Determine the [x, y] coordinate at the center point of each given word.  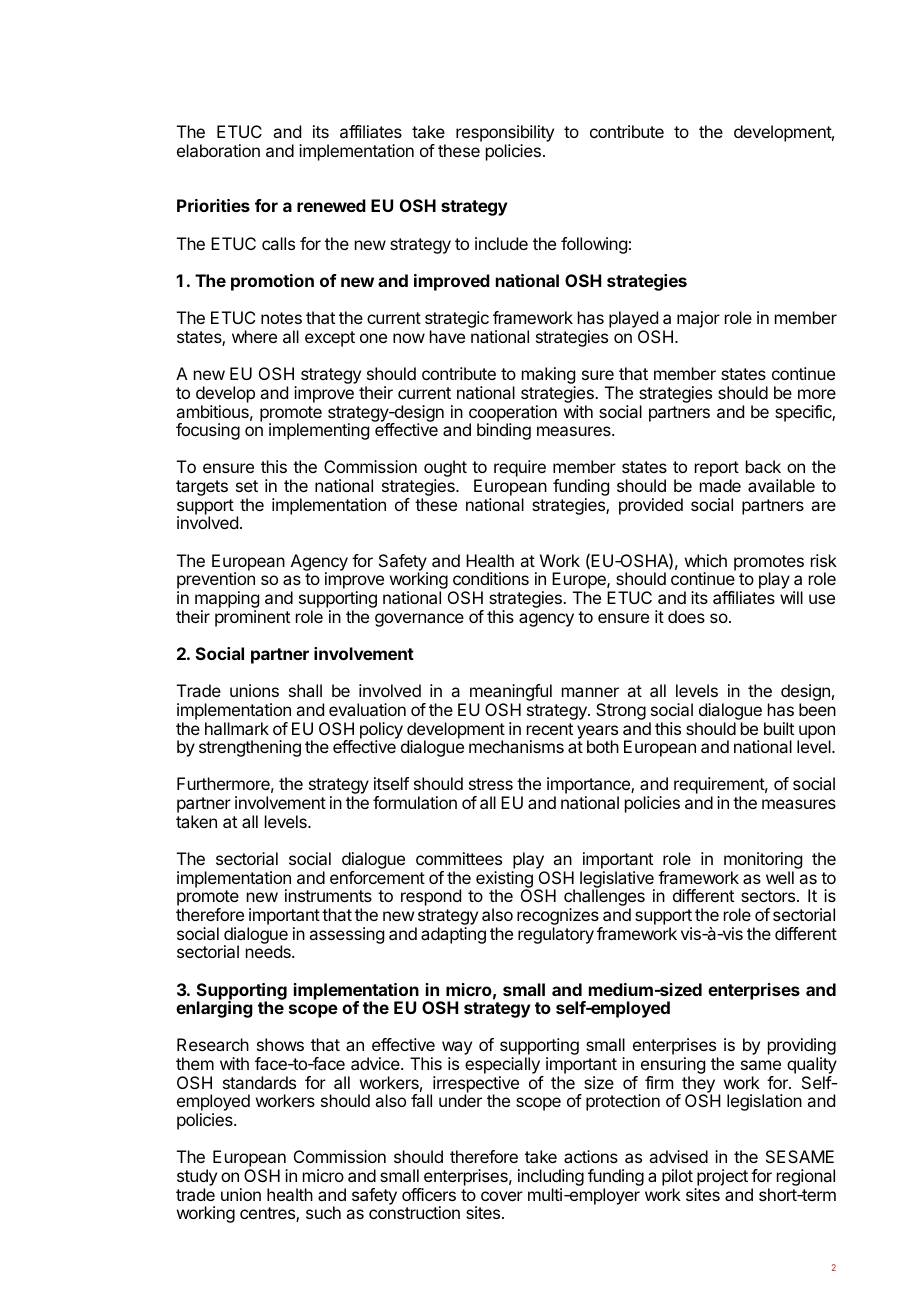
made [720, 485]
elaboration [218, 150]
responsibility [505, 133]
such [323, 1212]
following [594, 245]
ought [445, 470]
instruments [328, 895]
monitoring [763, 862]
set [247, 486]
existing [504, 880]
